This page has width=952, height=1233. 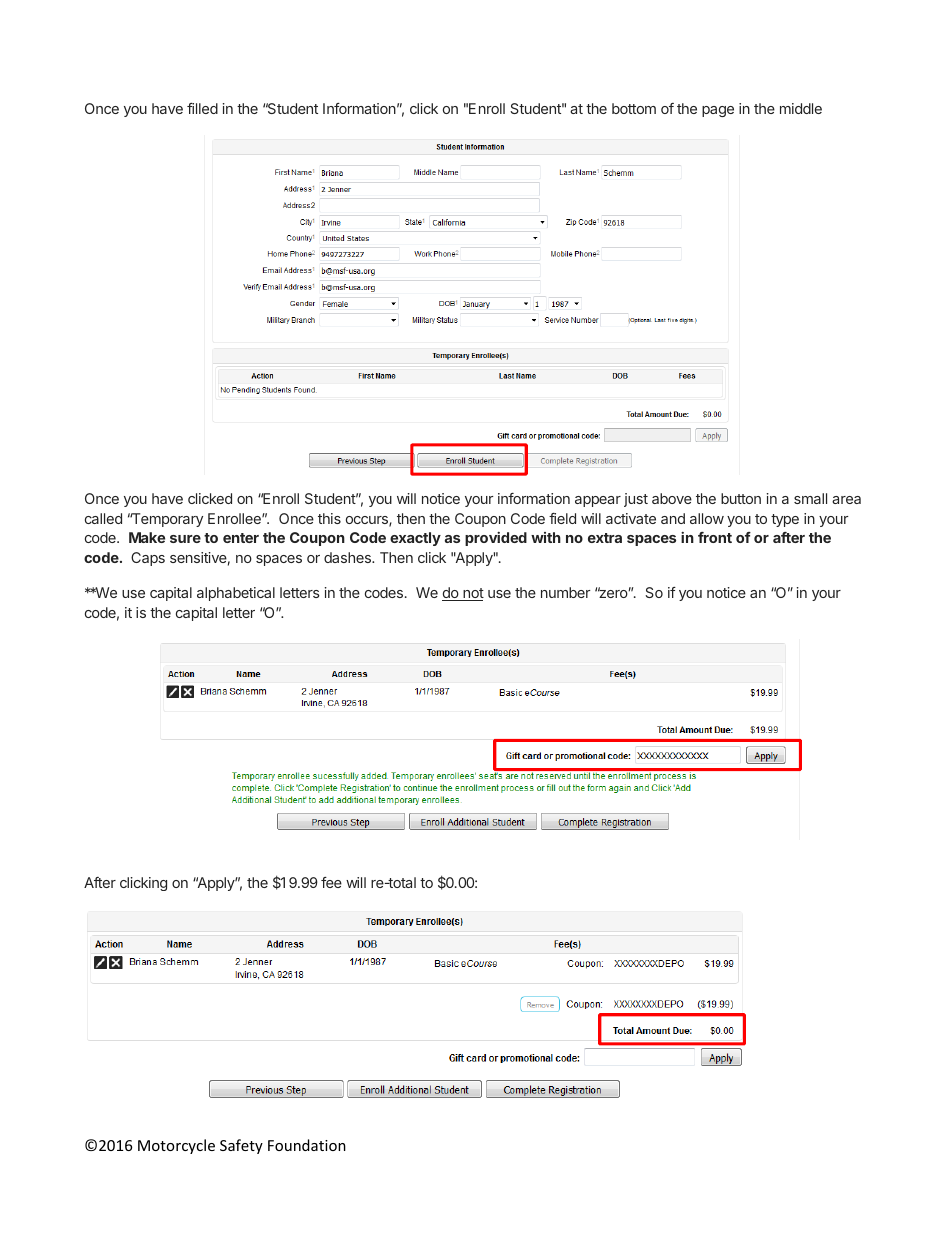 What do you see at coordinates (331, 882) in the page?
I see `fee` at bounding box center [331, 882].
